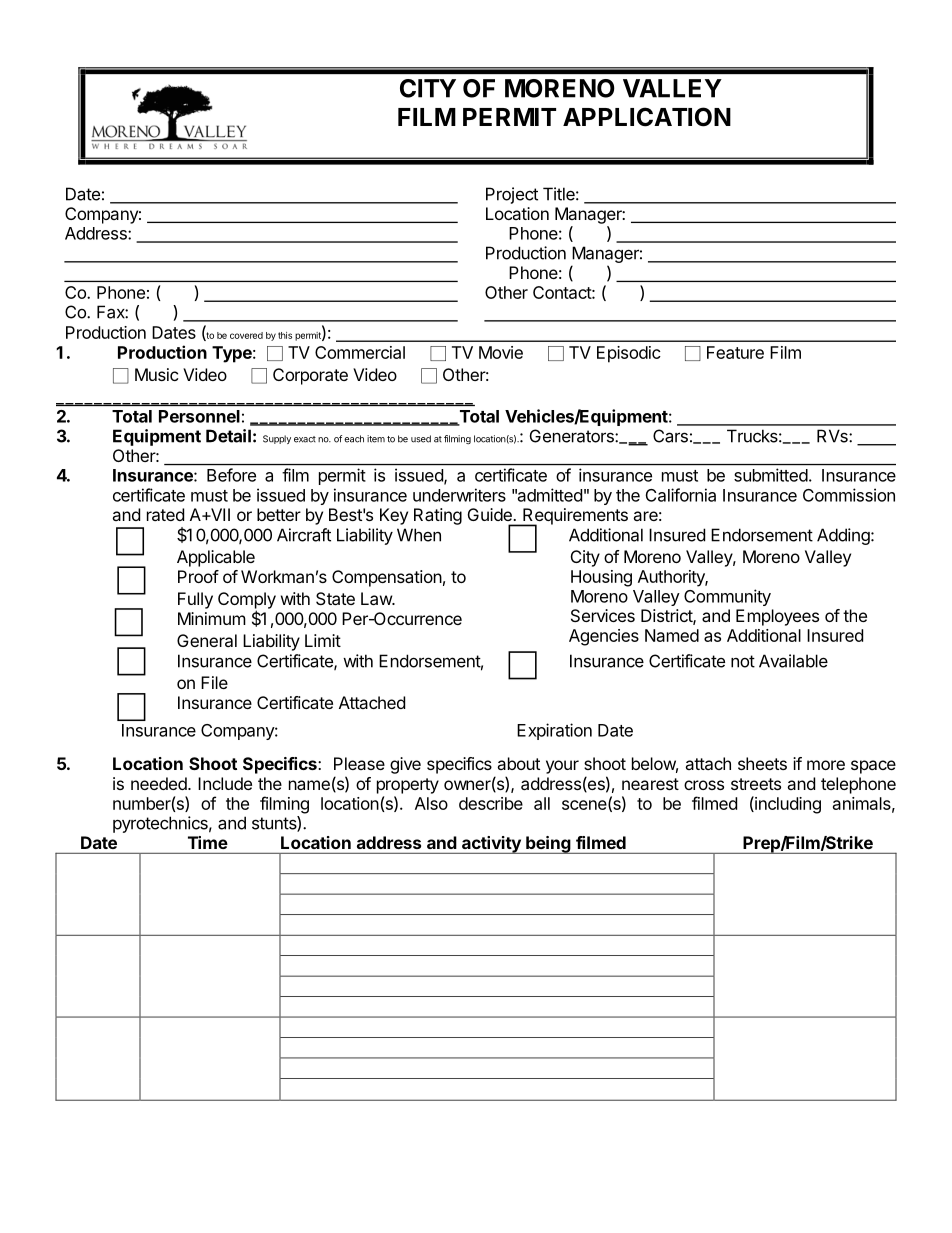 The image size is (952, 1233). I want to click on Time, so click(207, 842).
